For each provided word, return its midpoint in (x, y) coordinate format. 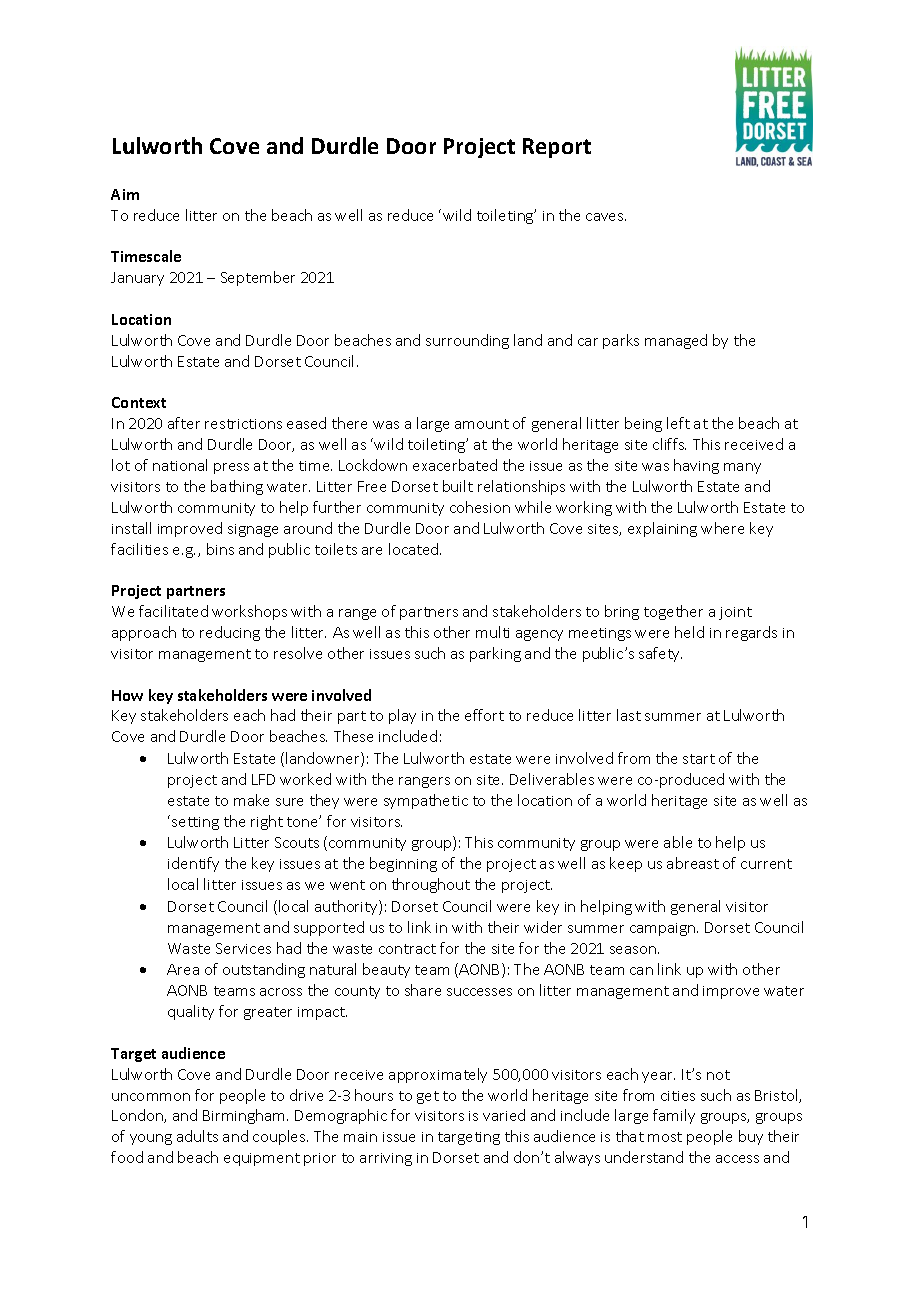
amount (482, 424)
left (678, 423)
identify (193, 864)
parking (495, 654)
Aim (125, 194)
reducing (230, 633)
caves (606, 217)
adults (197, 1136)
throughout (431, 885)
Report (557, 148)
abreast (693, 863)
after (184, 423)
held (689, 632)
